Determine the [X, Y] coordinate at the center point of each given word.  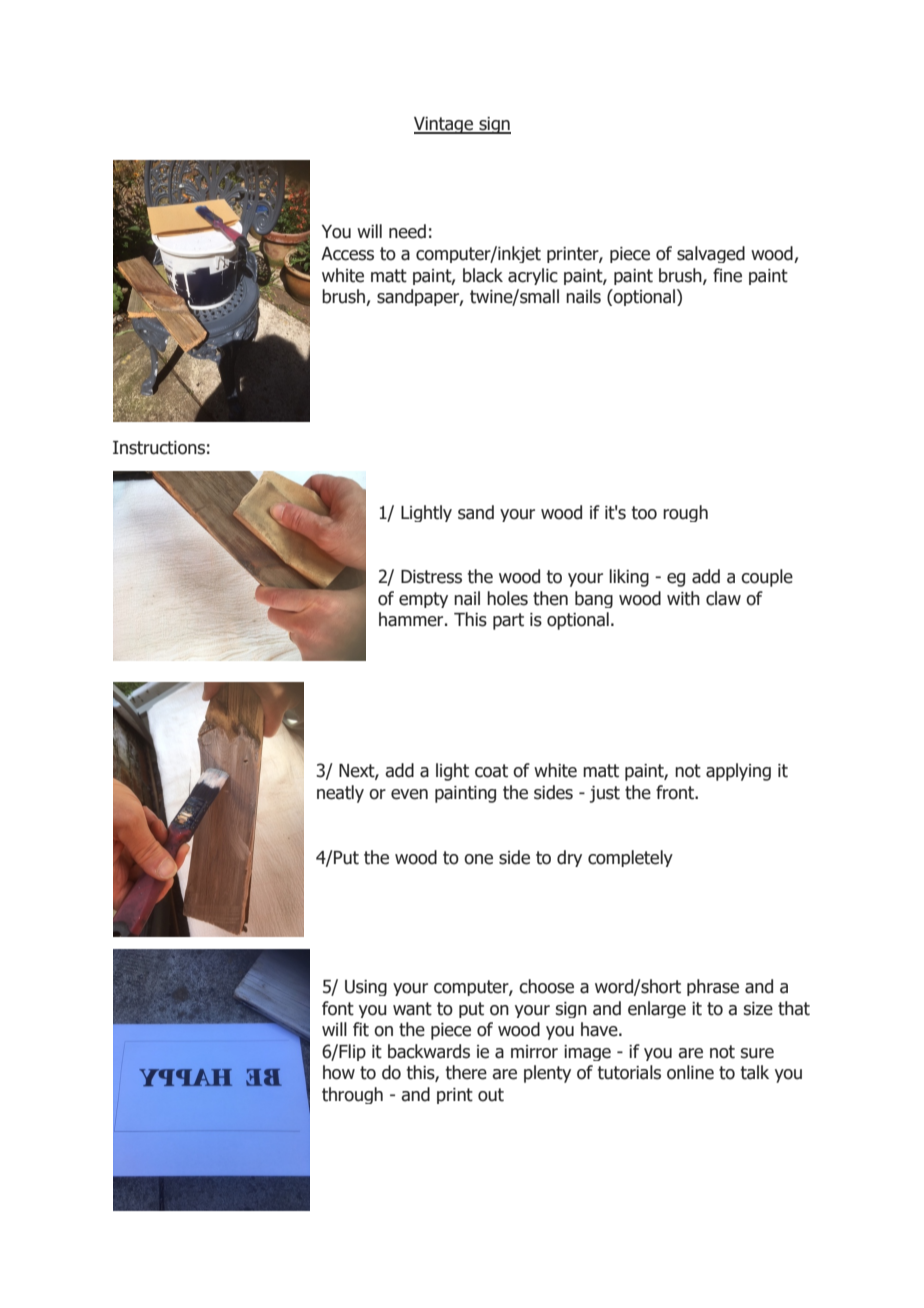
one [478, 859]
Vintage [444, 125]
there [466, 1072]
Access [347, 254]
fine [727, 275]
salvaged [711, 254]
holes [507, 598]
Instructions [159, 448]
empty [423, 600]
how [339, 1072]
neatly [340, 794]
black [483, 275]
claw [723, 598]
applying [738, 772]
